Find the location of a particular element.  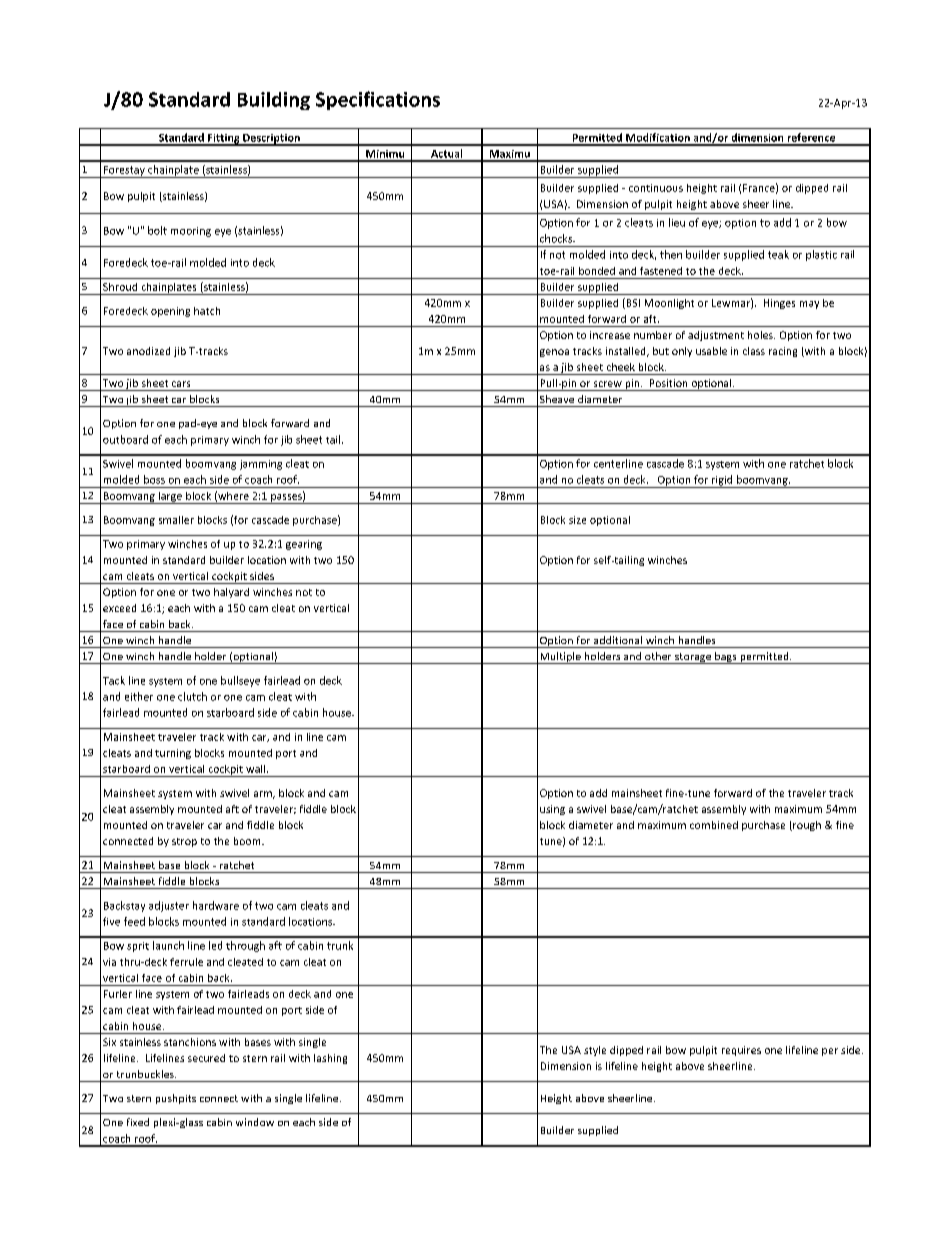

bags is located at coordinates (726, 658).
